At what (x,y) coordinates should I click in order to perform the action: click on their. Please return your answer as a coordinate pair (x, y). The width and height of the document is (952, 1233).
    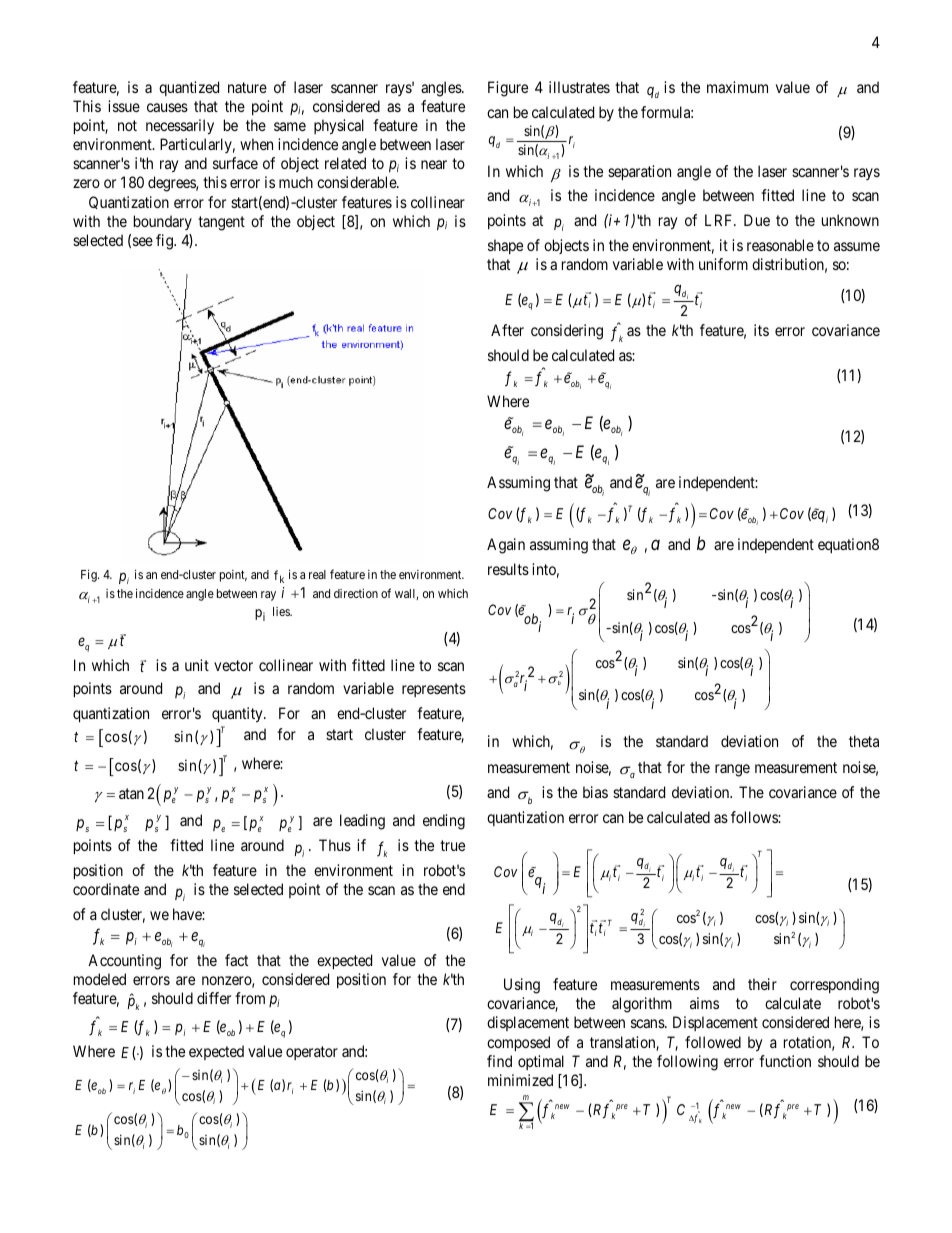
    Looking at the image, I should click on (762, 984).
